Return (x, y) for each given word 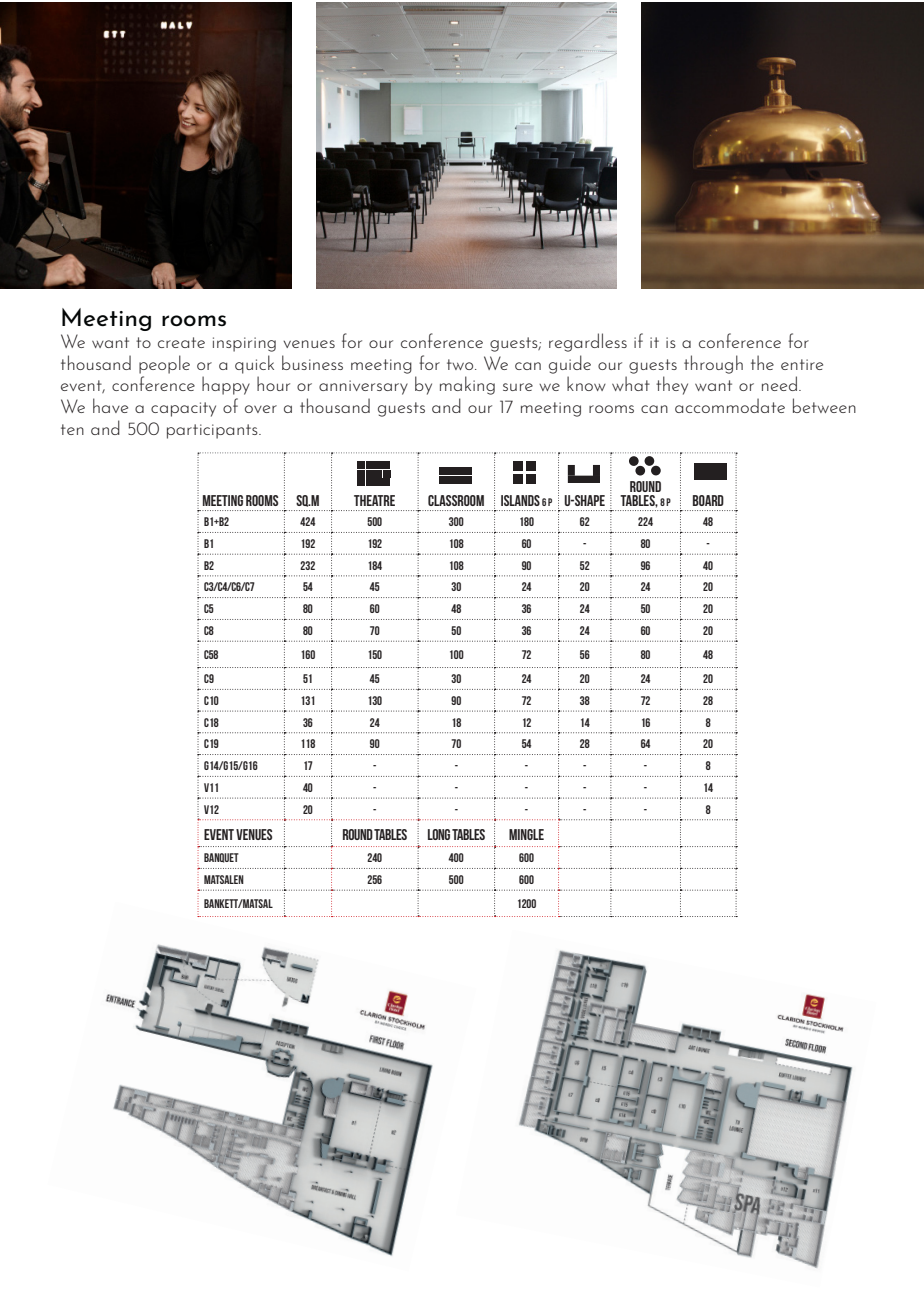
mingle (526, 834)
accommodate (730, 405)
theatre (374, 500)
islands (520, 500)
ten (72, 429)
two (461, 364)
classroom (456, 500)
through (713, 364)
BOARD (708, 500)
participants (213, 431)
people (164, 364)
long (439, 834)
